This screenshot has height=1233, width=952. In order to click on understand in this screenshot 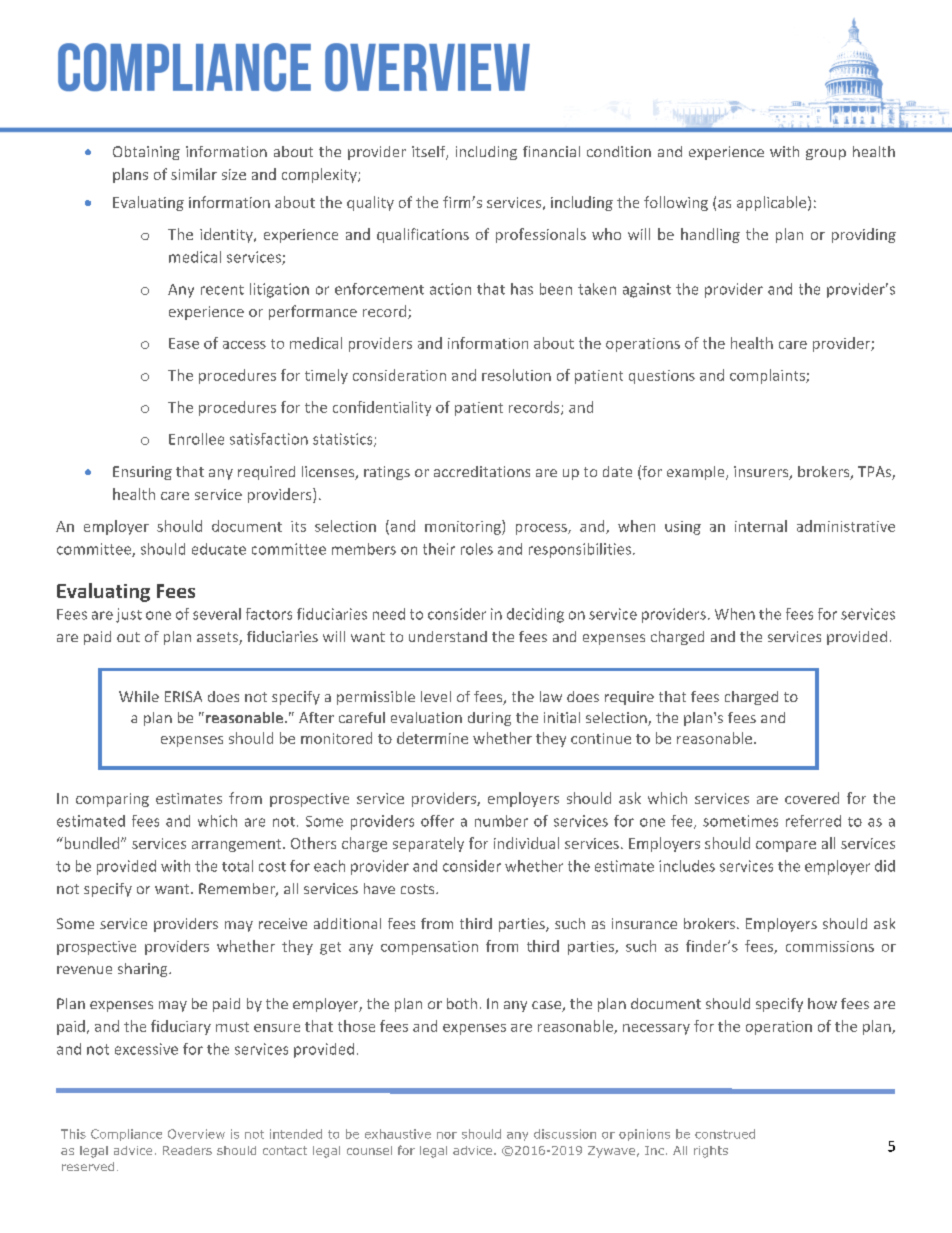, I will do `click(448, 636)`.
